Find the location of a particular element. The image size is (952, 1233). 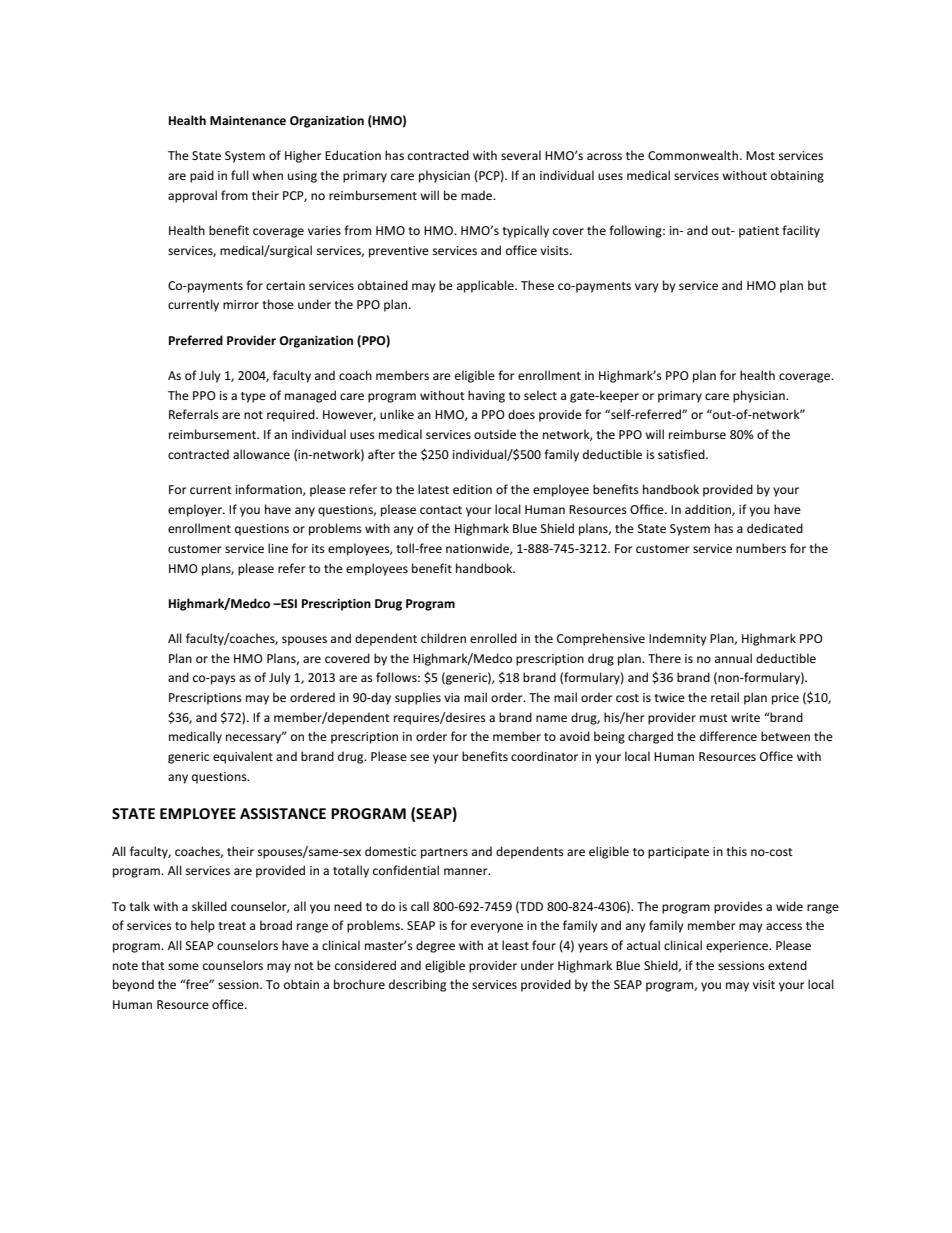

some is located at coordinates (183, 966).
